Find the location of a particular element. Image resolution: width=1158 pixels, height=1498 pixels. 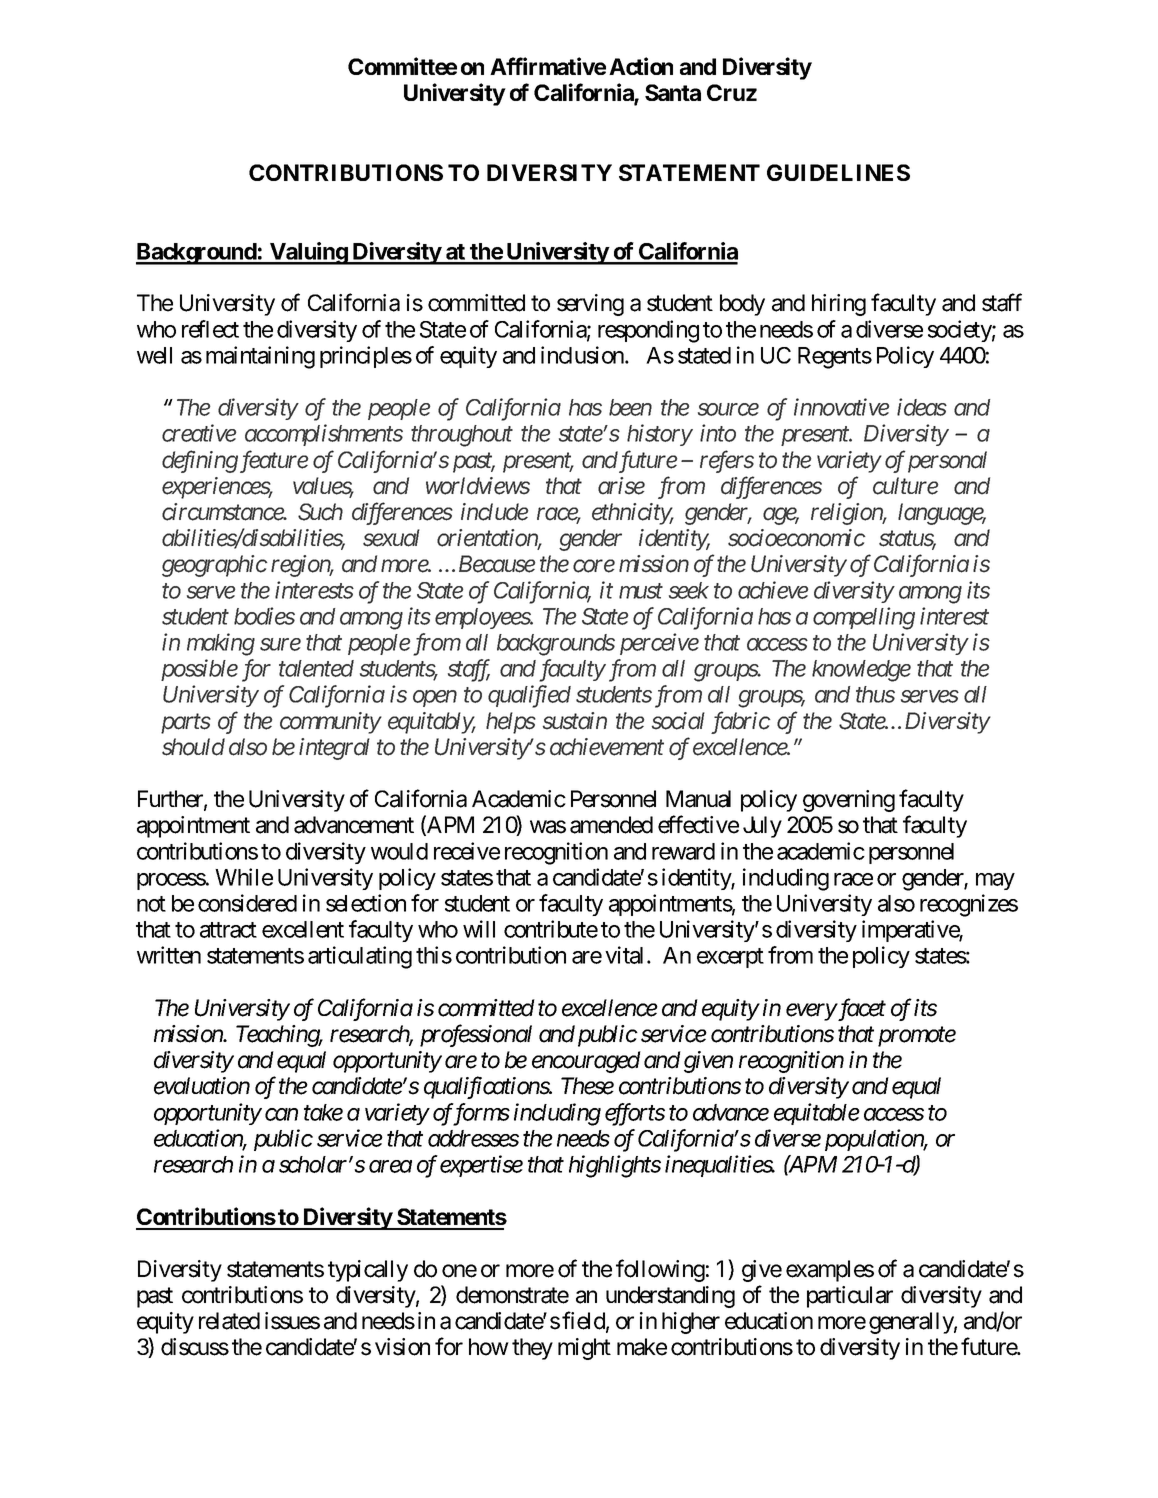

inclusion is located at coordinates (583, 355).
